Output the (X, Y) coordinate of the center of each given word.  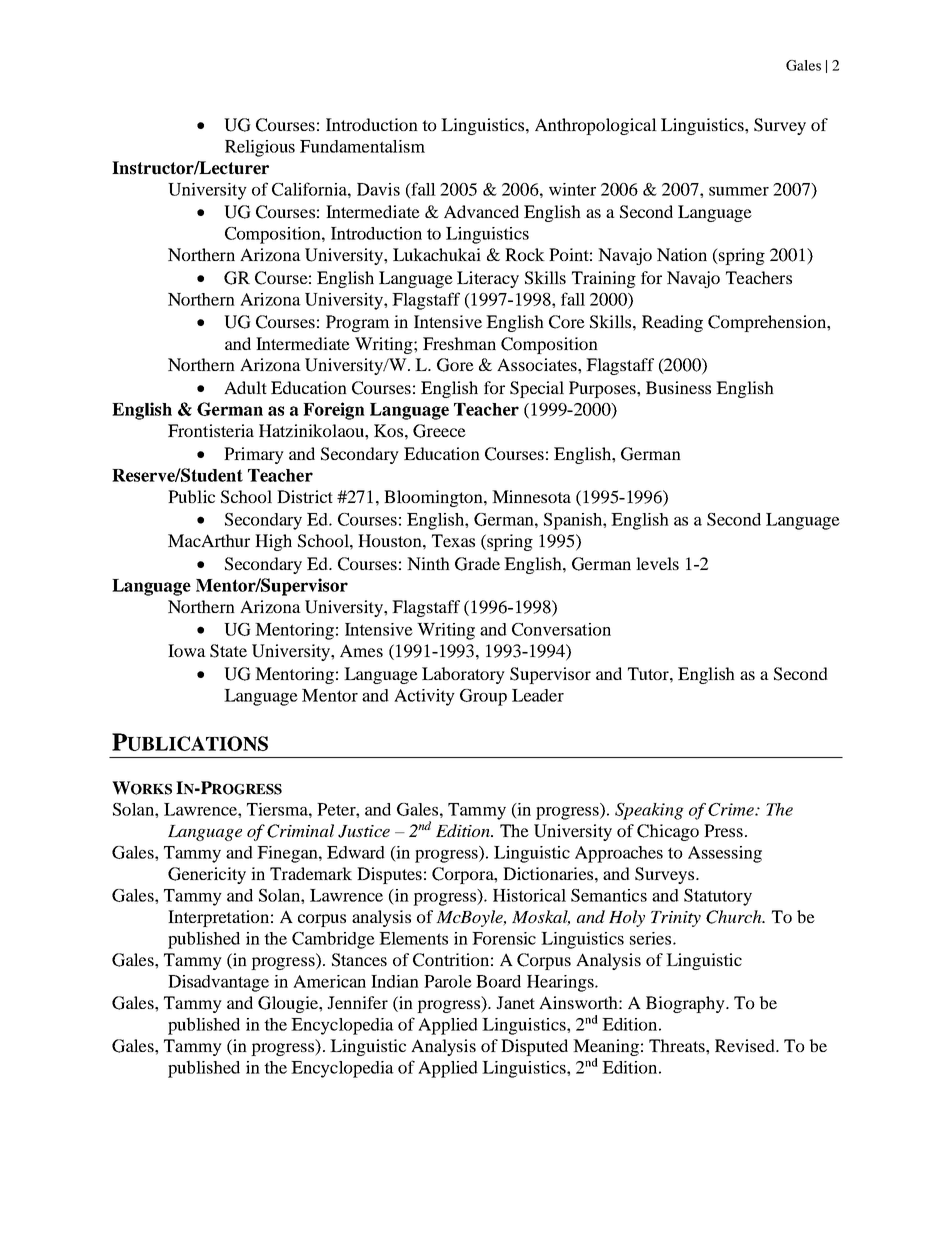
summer (739, 191)
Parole (448, 981)
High (273, 542)
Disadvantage (218, 983)
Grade (477, 564)
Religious (260, 148)
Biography (686, 1004)
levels (657, 563)
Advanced (481, 211)
